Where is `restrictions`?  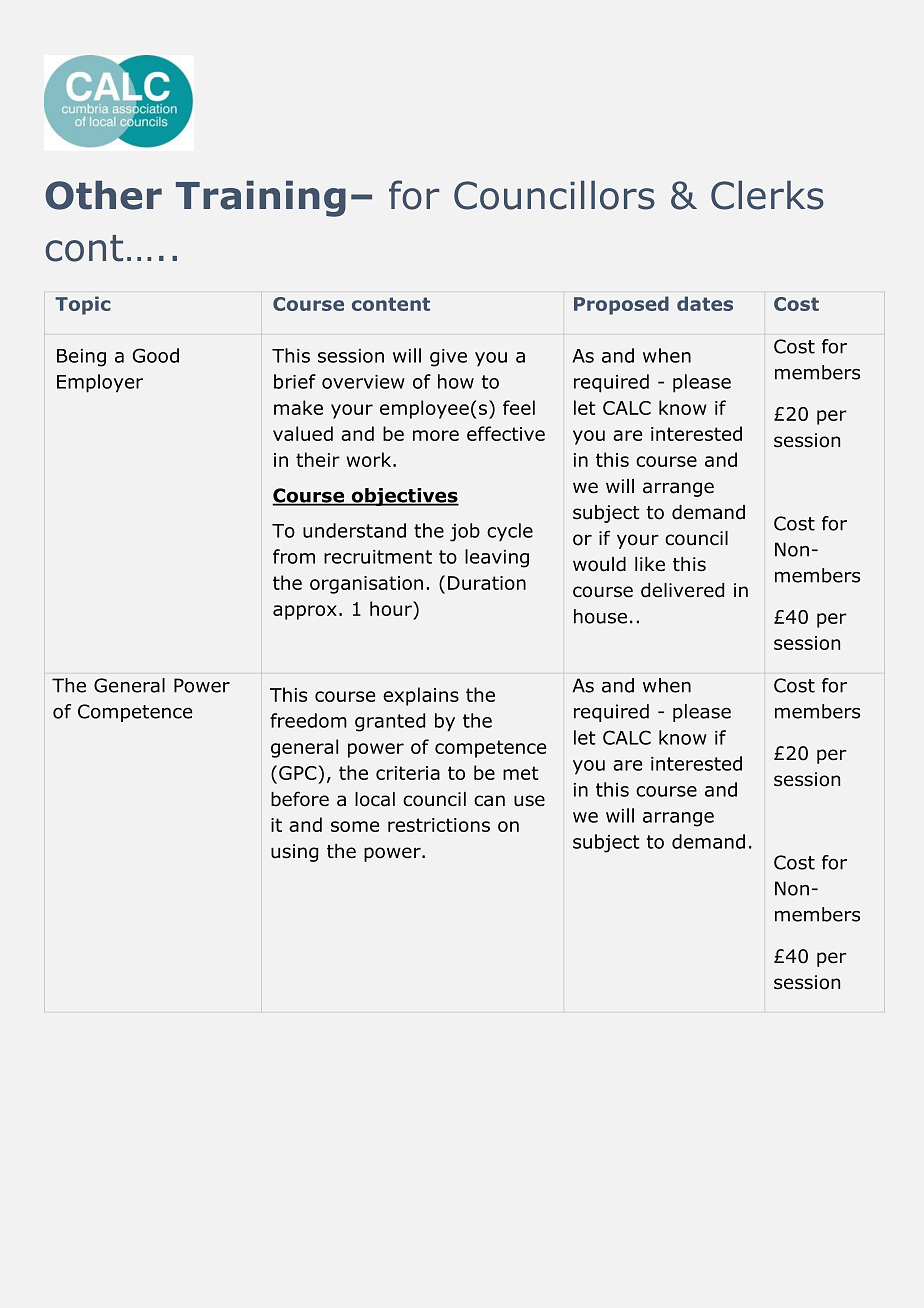
restrictions is located at coordinates (439, 825).
